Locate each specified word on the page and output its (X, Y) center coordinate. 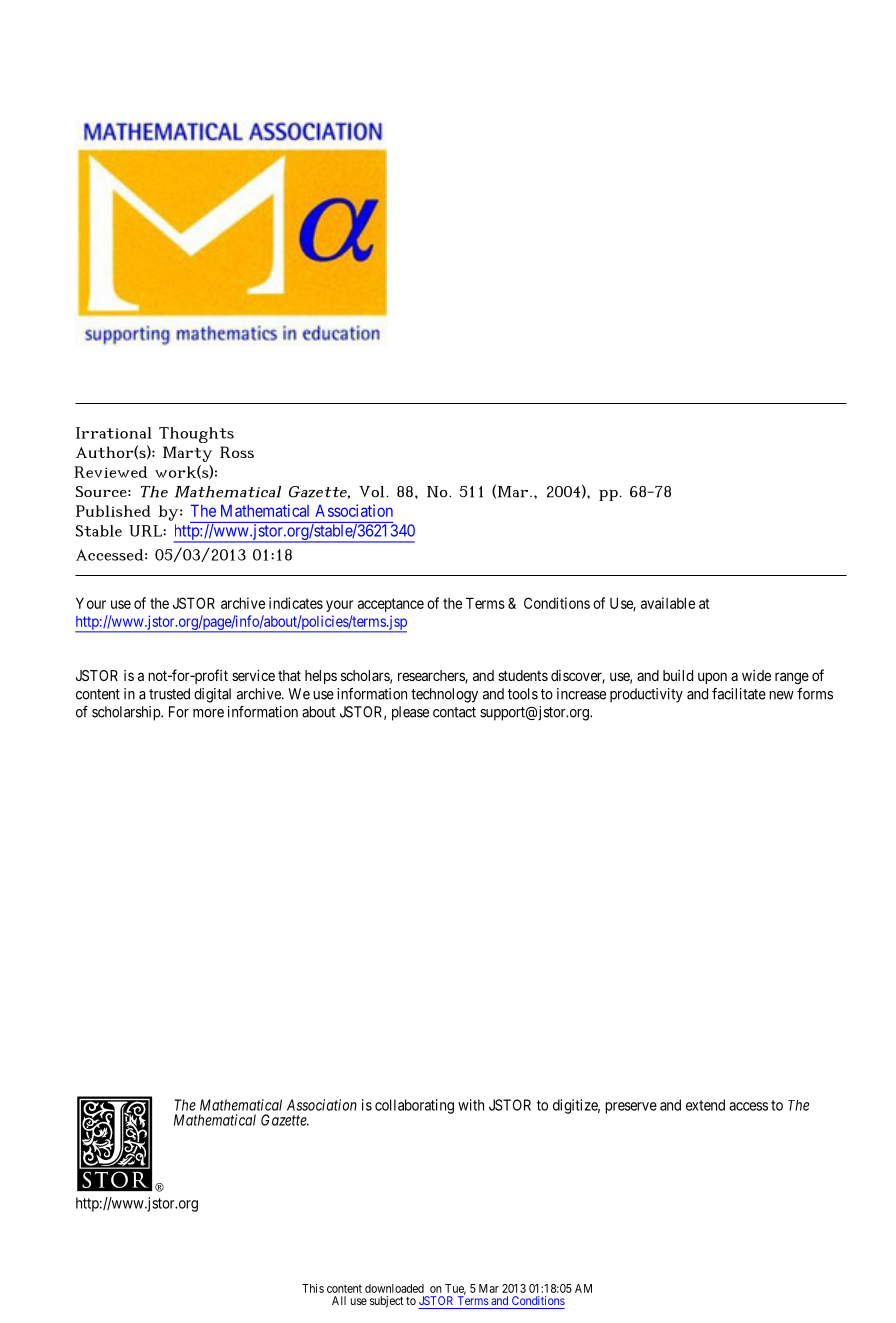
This (313, 1288)
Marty (187, 454)
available (668, 603)
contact (454, 712)
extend (705, 1105)
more (208, 713)
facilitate (739, 694)
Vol (371, 492)
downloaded (394, 1288)
